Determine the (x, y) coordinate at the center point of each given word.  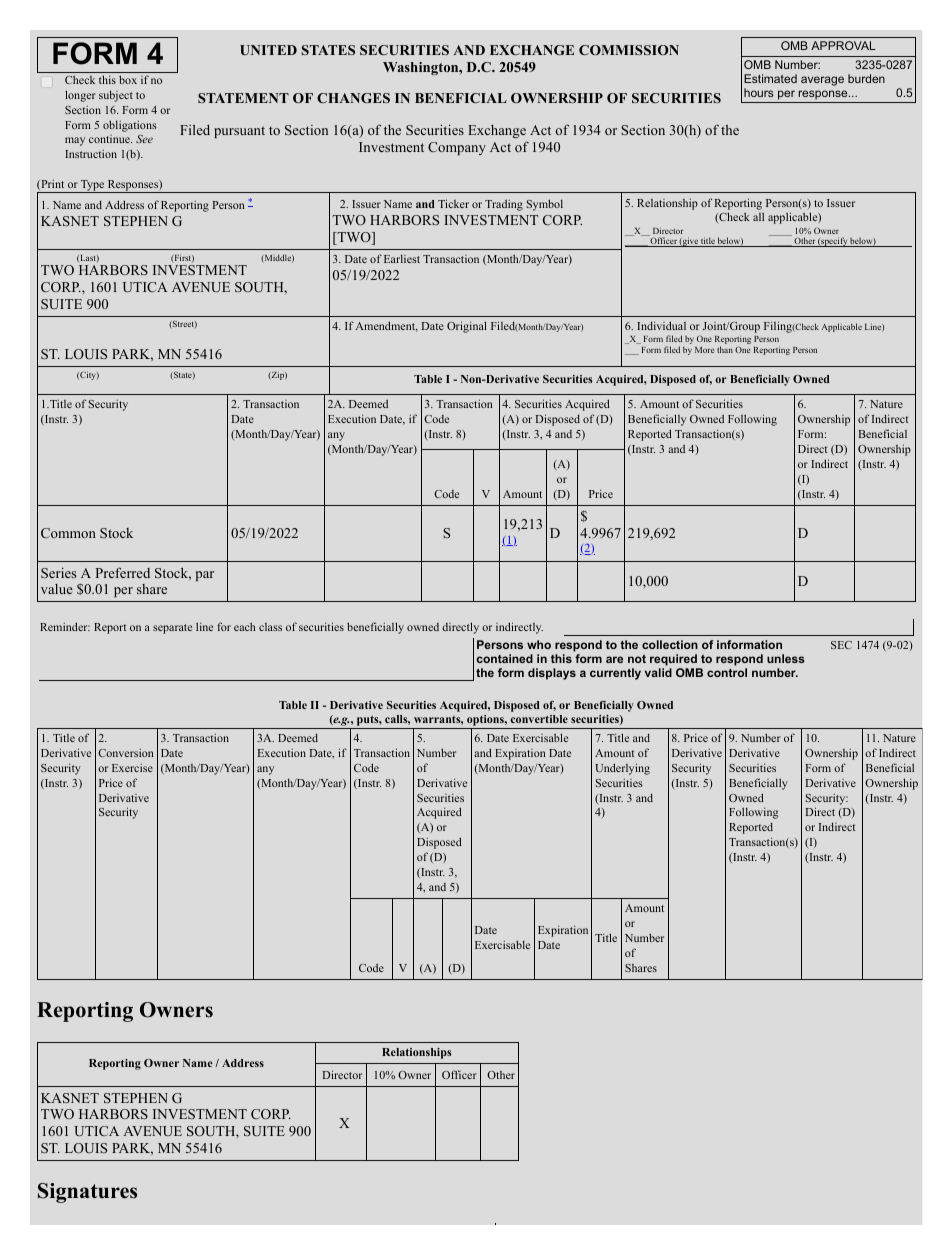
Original (467, 327)
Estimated (770, 78)
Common (68, 533)
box (128, 79)
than (725, 349)
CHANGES (353, 98)
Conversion (125, 752)
